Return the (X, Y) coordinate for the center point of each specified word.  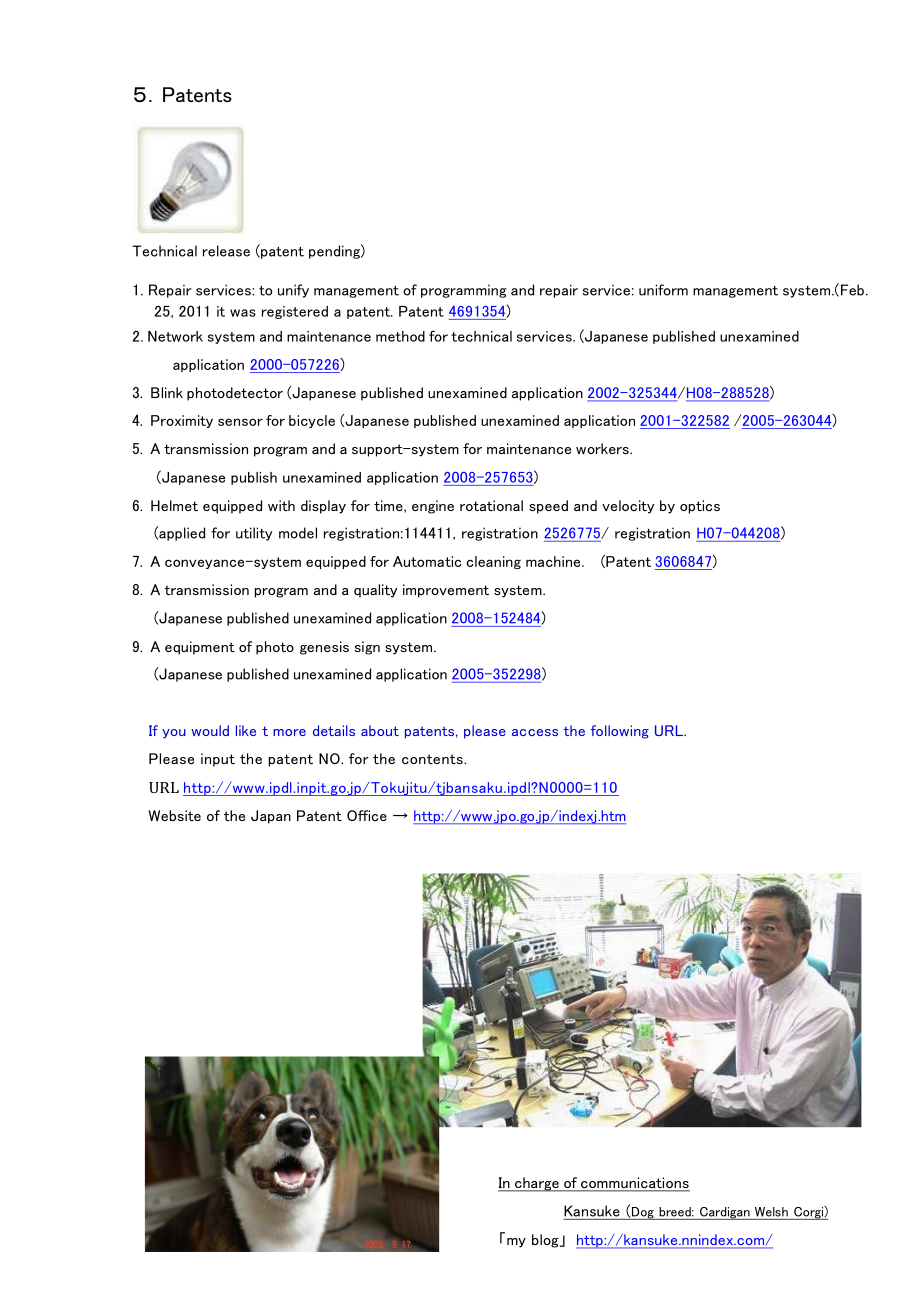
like (246, 730)
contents (433, 759)
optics (700, 507)
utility (254, 534)
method (400, 336)
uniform (663, 290)
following (620, 732)
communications (634, 1184)
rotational (491, 505)
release (226, 251)
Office (367, 815)
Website (174, 815)
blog (546, 1241)
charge (537, 1184)
